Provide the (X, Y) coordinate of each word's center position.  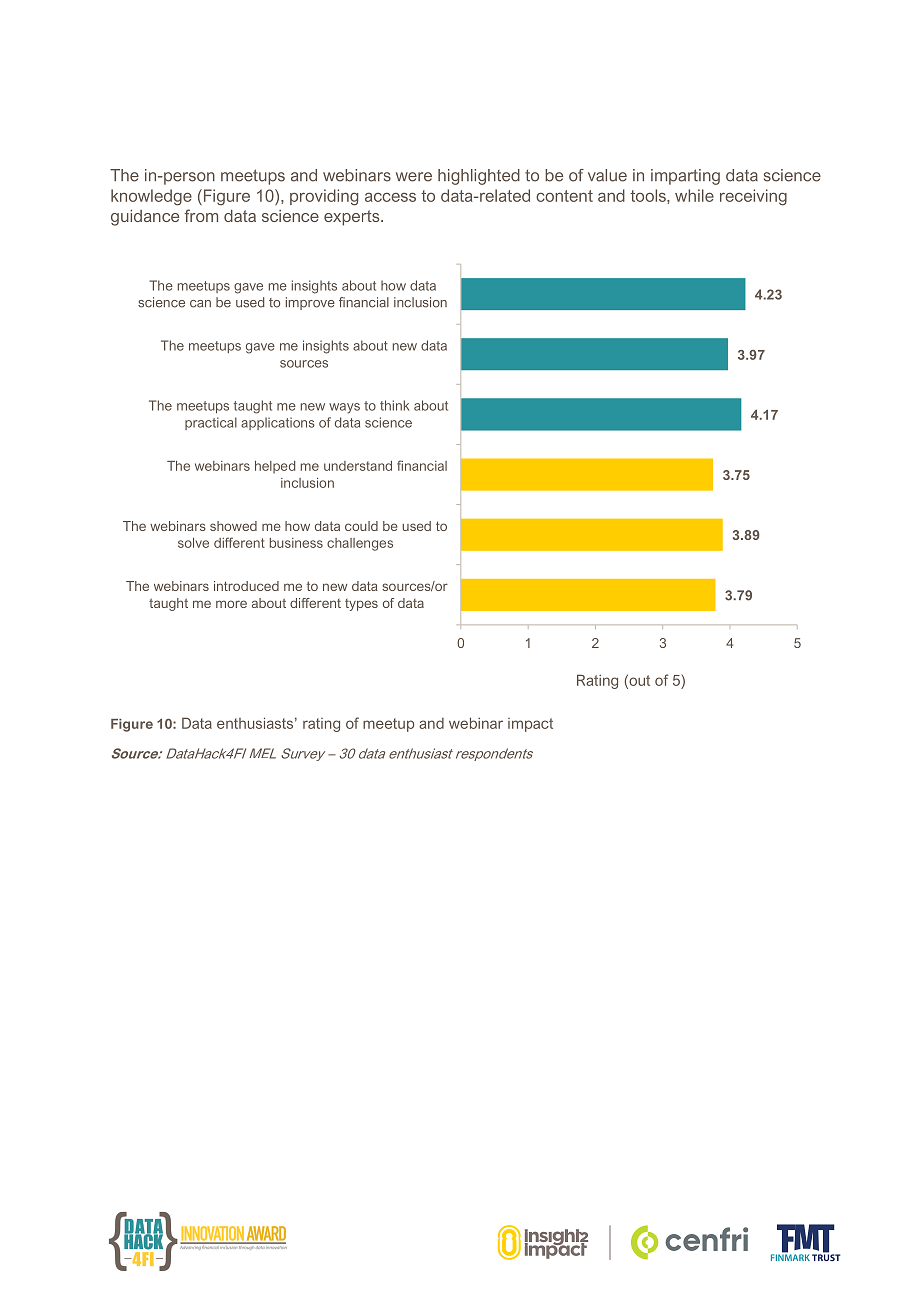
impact (530, 725)
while (694, 195)
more (231, 604)
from (201, 215)
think (394, 405)
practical (211, 423)
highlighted (479, 177)
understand (358, 466)
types (361, 605)
